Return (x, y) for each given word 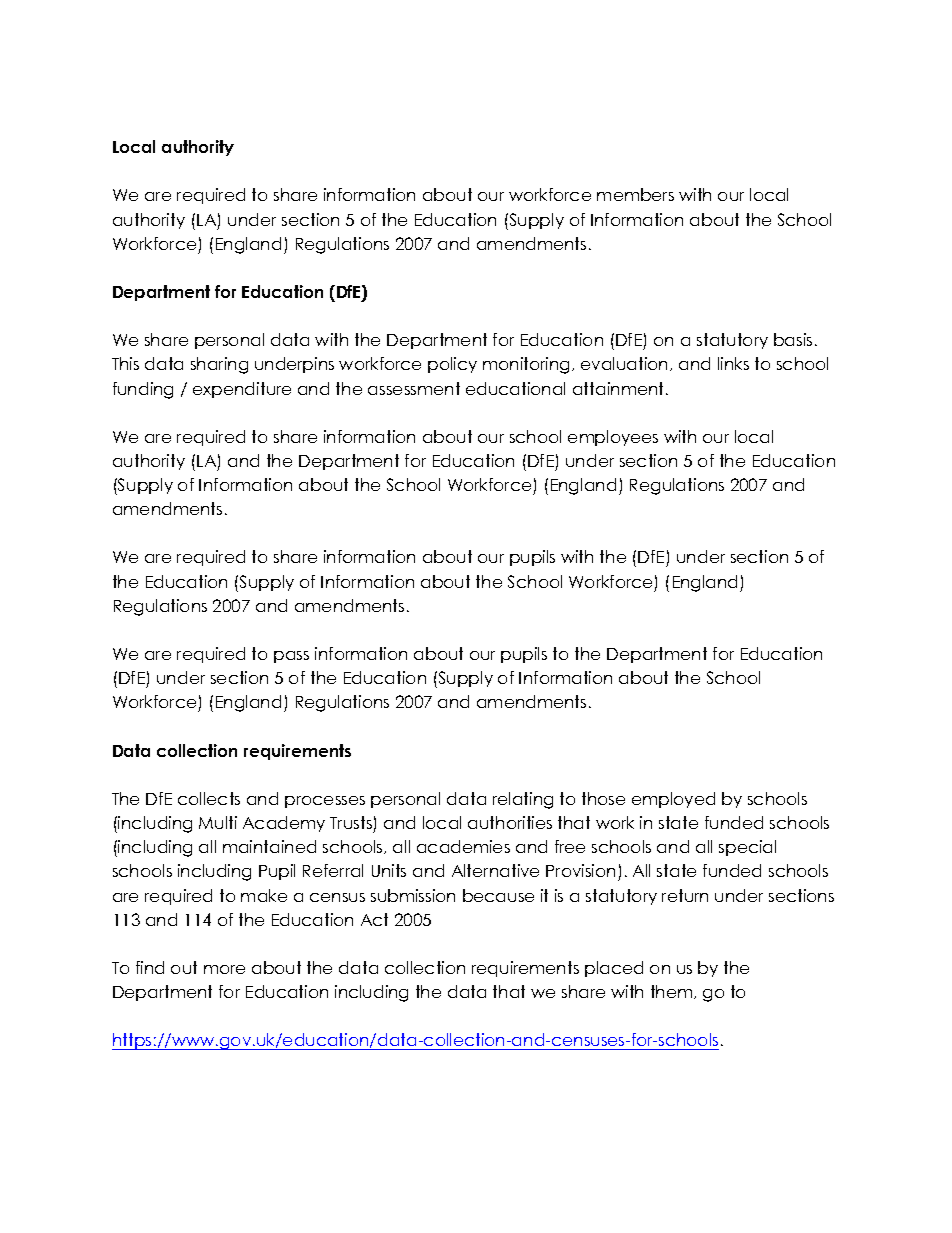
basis (793, 339)
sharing (219, 365)
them (673, 992)
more (224, 969)
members (635, 194)
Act (374, 919)
